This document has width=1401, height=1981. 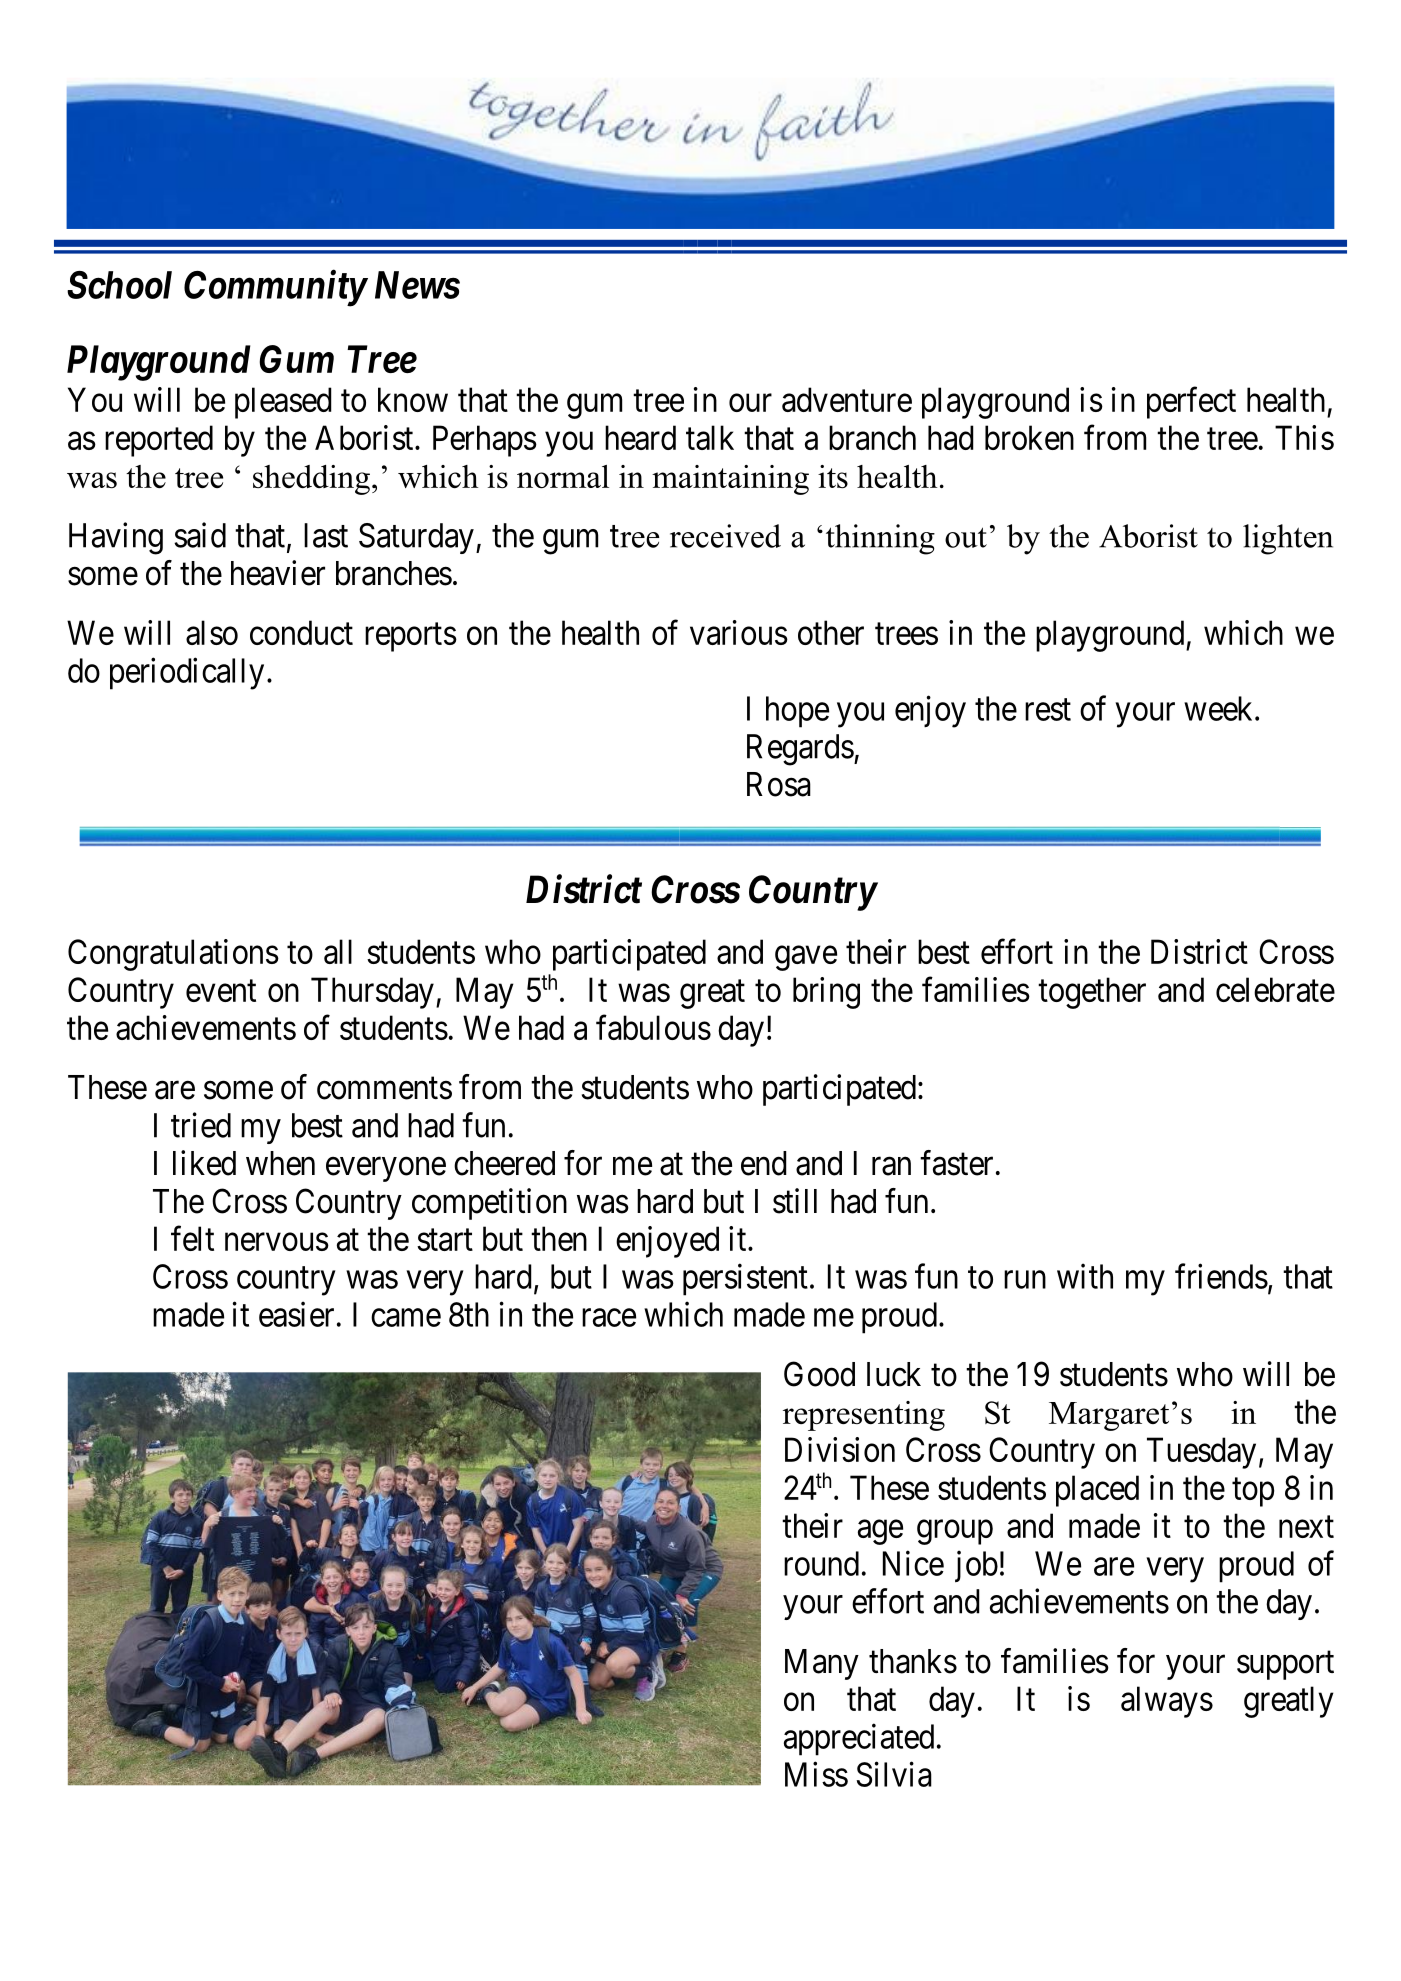 What do you see at coordinates (192, 1238) in the document?
I see `felt` at bounding box center [192, 1238].
